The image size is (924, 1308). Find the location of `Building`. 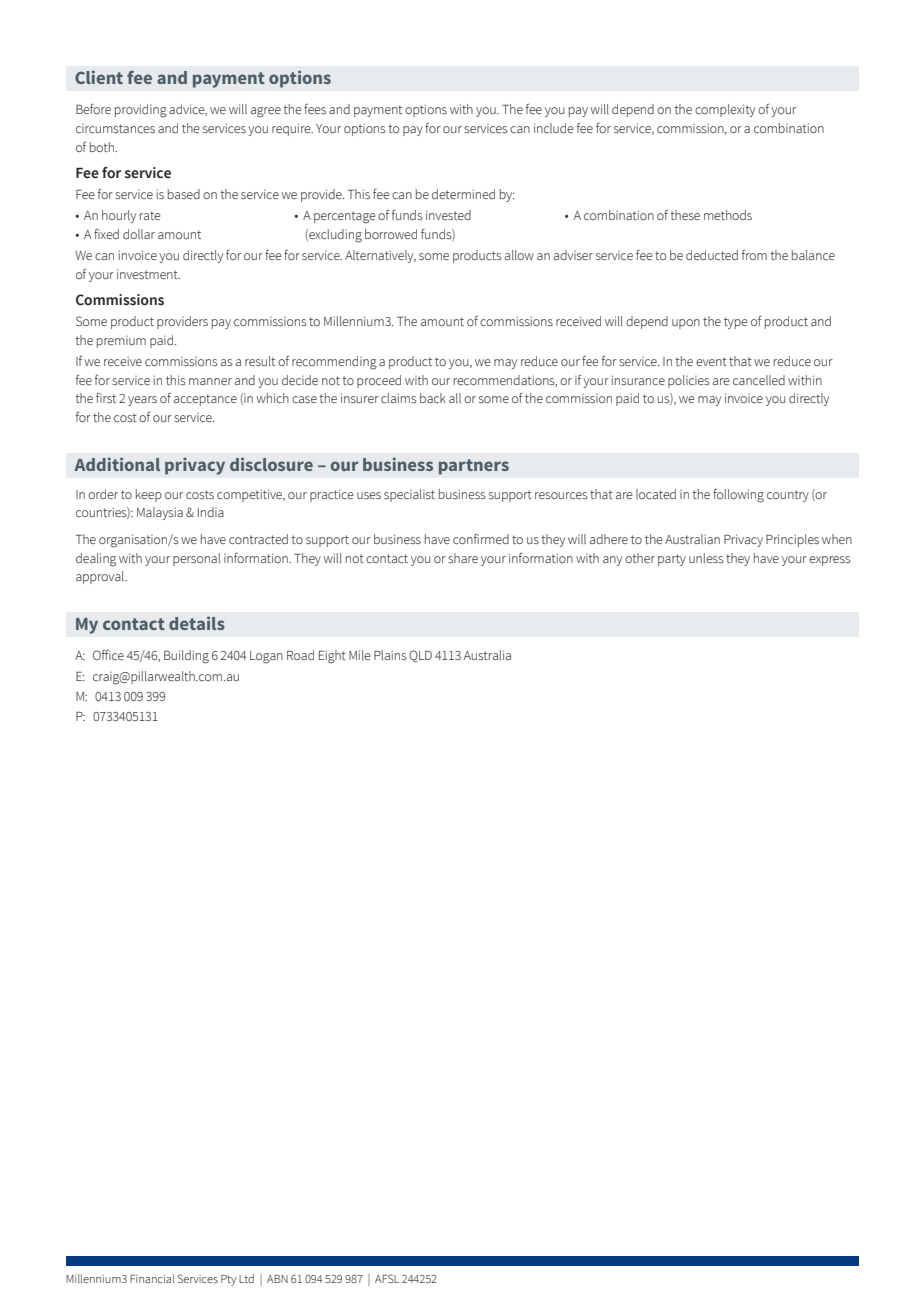

Building is located at coordinates (186, 657).
